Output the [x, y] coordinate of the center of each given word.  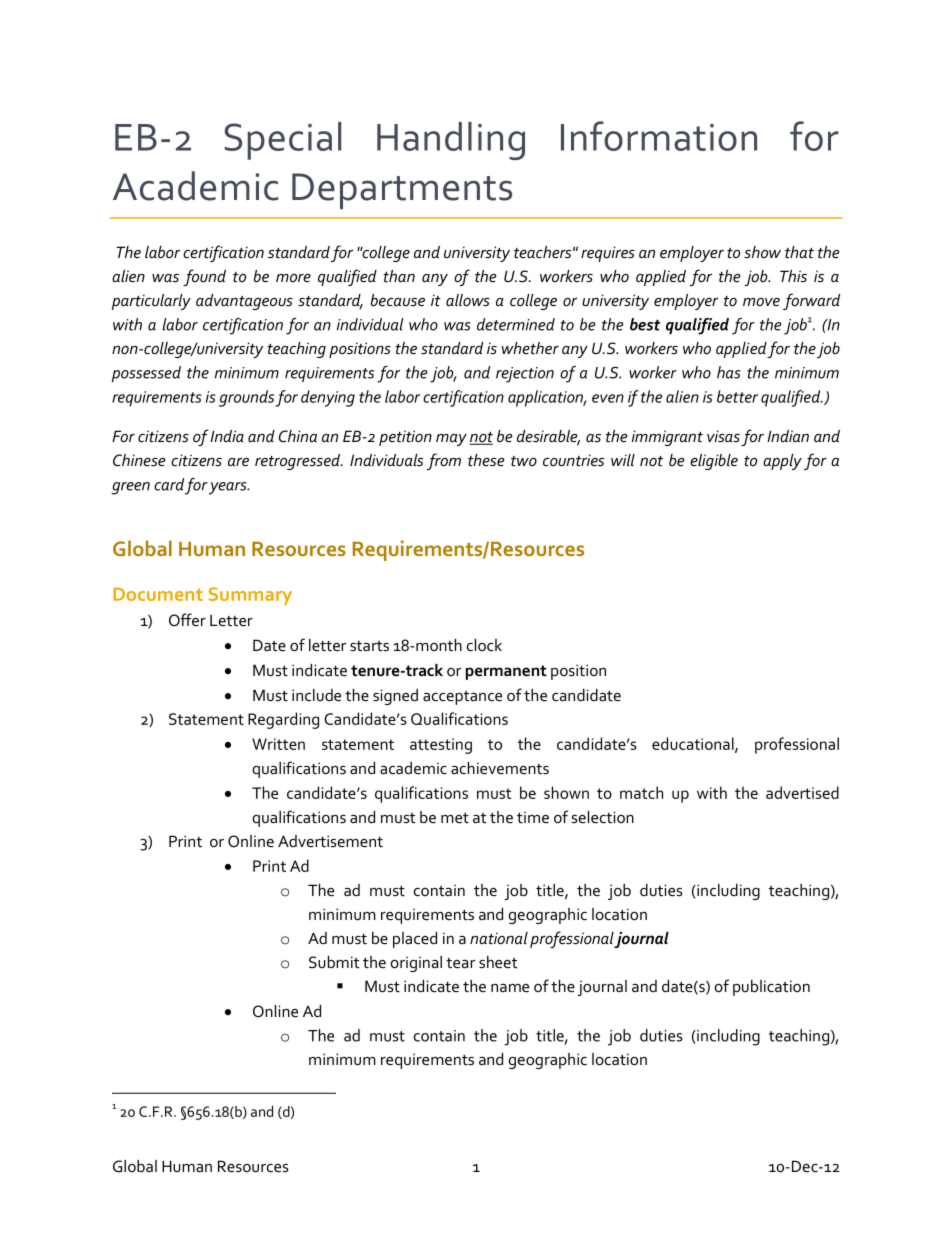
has [729, 372]
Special [283, 141]
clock [484, 645]
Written [278, 744]
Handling [451, 141]
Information [659, 136]
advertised [802, 792]
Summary [250, 596]
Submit [334, 962]
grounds [247, 398]
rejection [525, 375]
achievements [500, 768]
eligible [714, 462]
